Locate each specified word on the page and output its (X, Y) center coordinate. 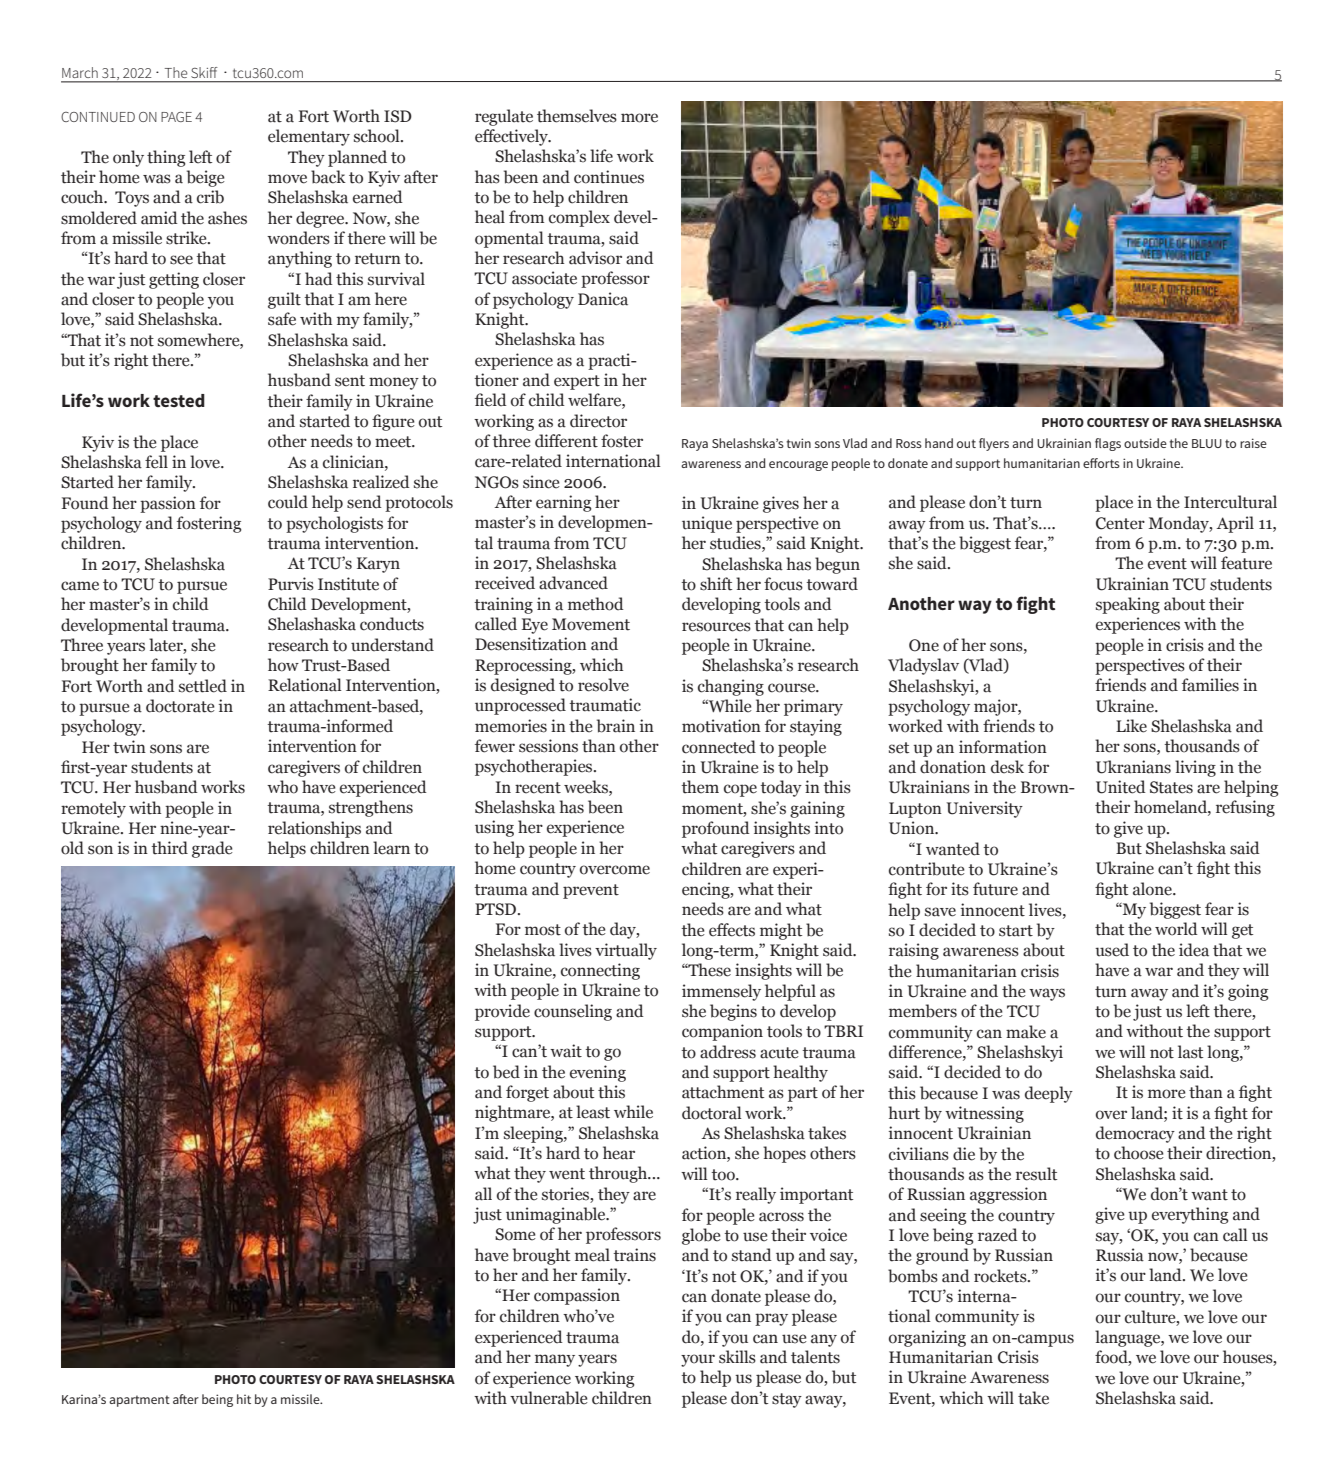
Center (1120, 523)
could (288, 502)
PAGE (176, 117)
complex (579, 218)
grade (212, 849)
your (698, 1360)
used (1112, 950)
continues (609, 177)
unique (707, 524)
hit (244, 1399)
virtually (626, 951)
